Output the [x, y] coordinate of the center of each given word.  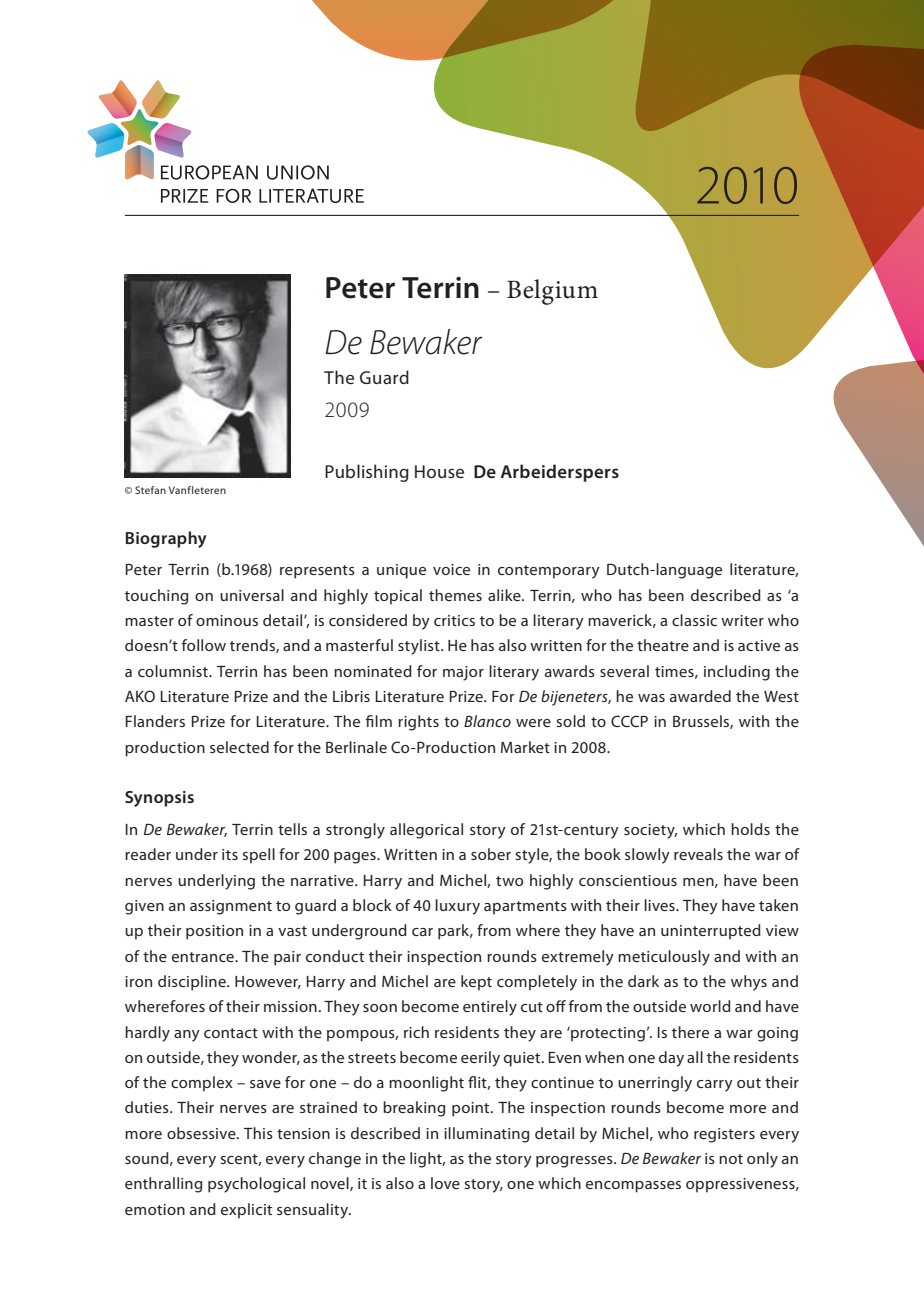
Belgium [552, 292]
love [445, 1183]
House [439, 471]
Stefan [150, 490]
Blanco [487, 721]
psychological [256, 1185]
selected [239, 747]
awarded [700, 696]
